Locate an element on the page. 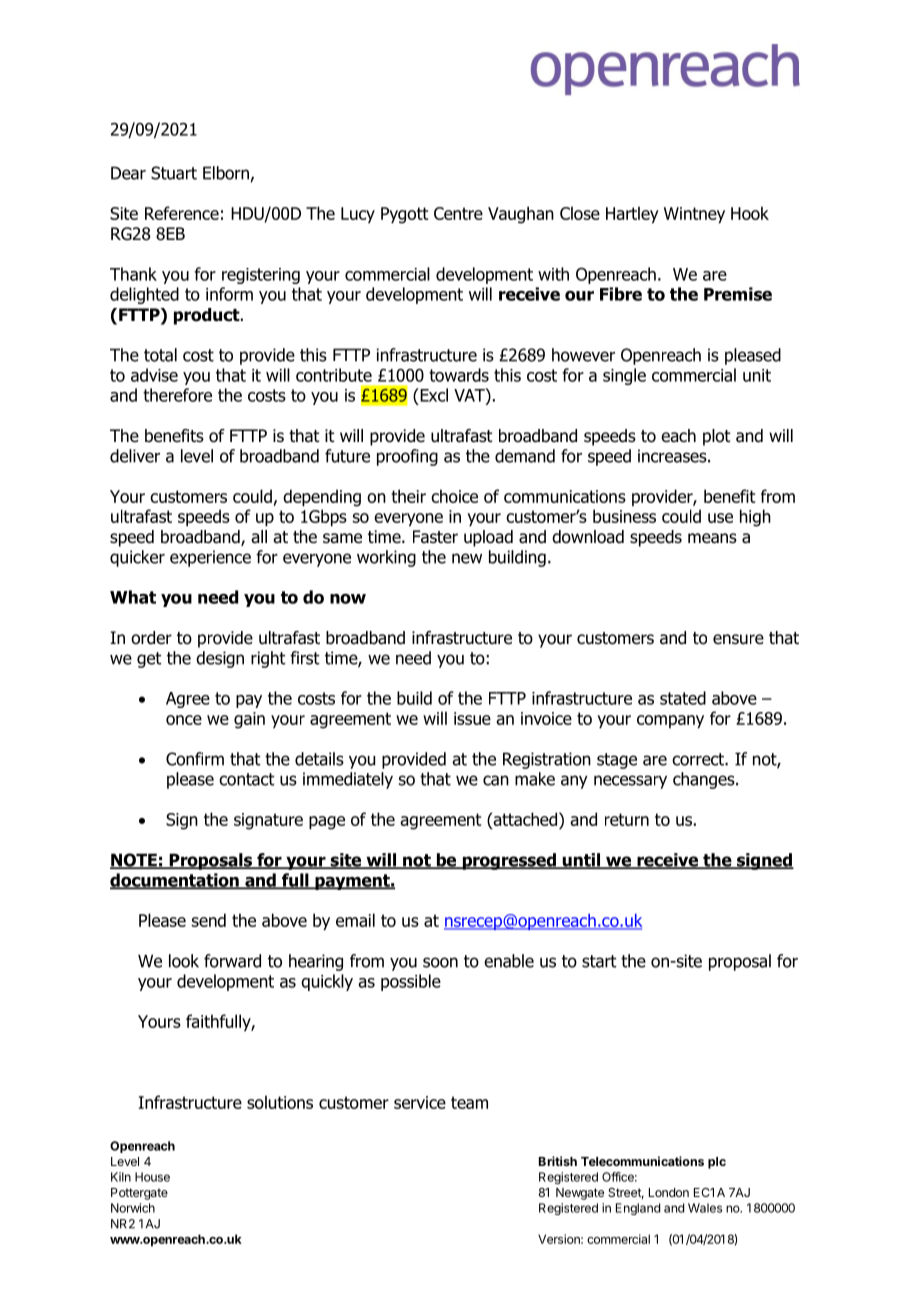 The height and width of the document is (1308, 924). Reference is located at coordinates (182, 213).
